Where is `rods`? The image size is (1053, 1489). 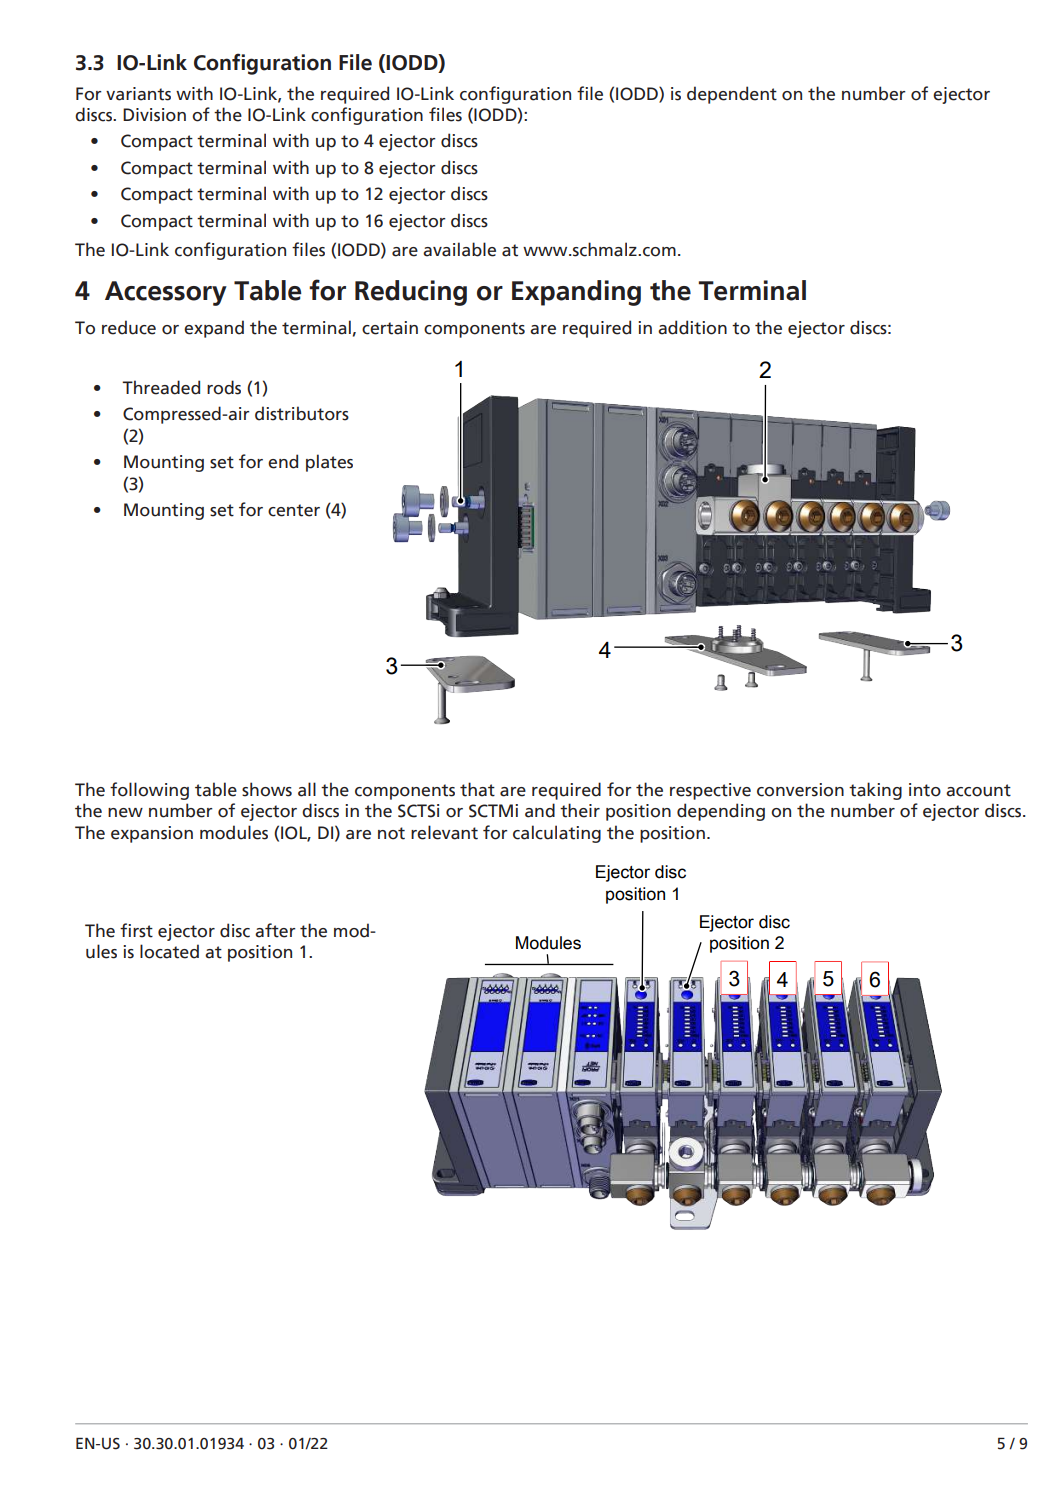 rods is located at coordinates (224, 387).
